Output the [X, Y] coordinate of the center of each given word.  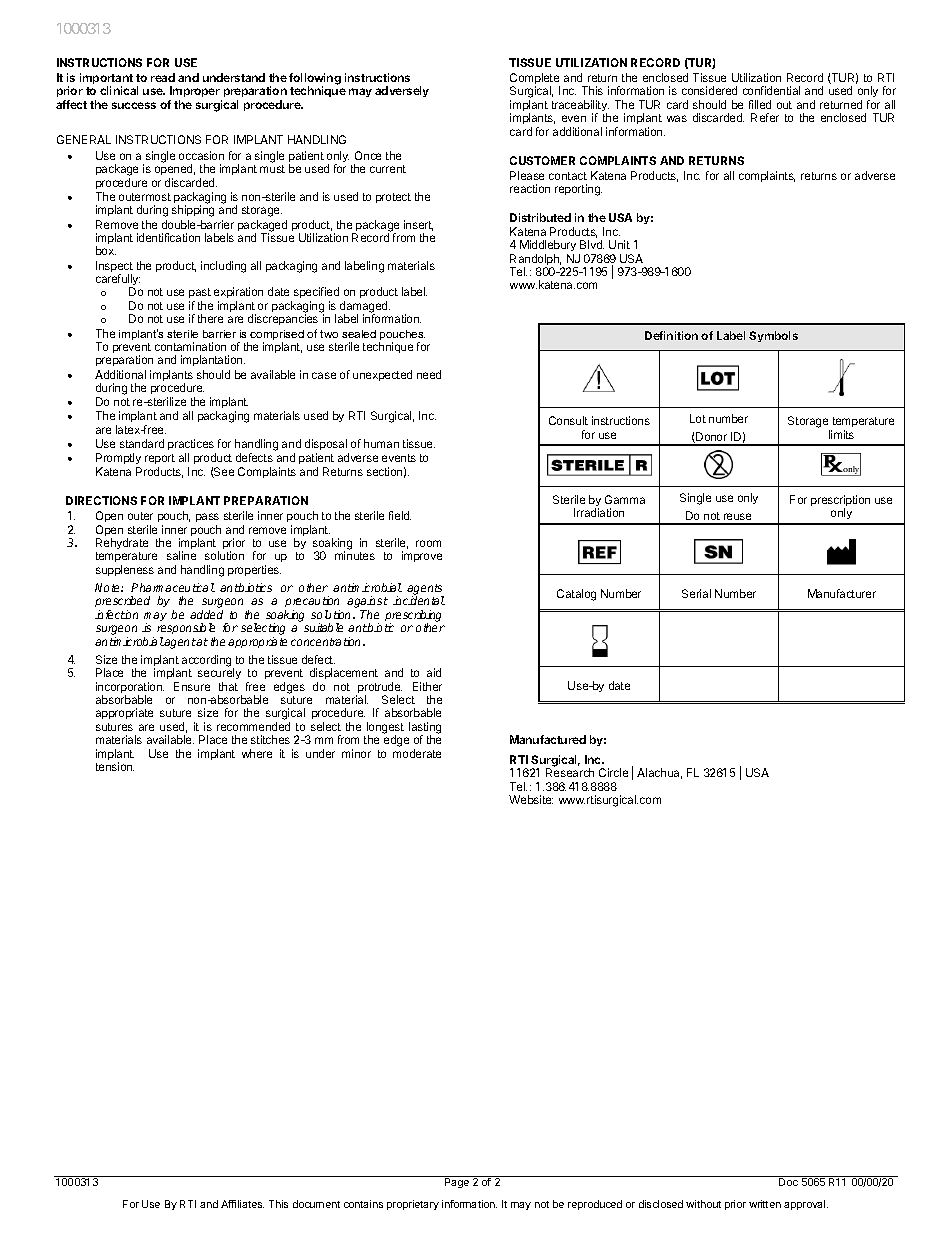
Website [531, 799]
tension [115, 766]
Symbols [773, 336]
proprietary [413, 1205]
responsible [186, 630]
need [429, 374]
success [134, 105]
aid [434, 672]
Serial [696, 593]
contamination [190, 346]
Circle [613, 772]
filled [760, 104]
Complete [535, 80]
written [765, 1204]
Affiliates [242, 1204]
